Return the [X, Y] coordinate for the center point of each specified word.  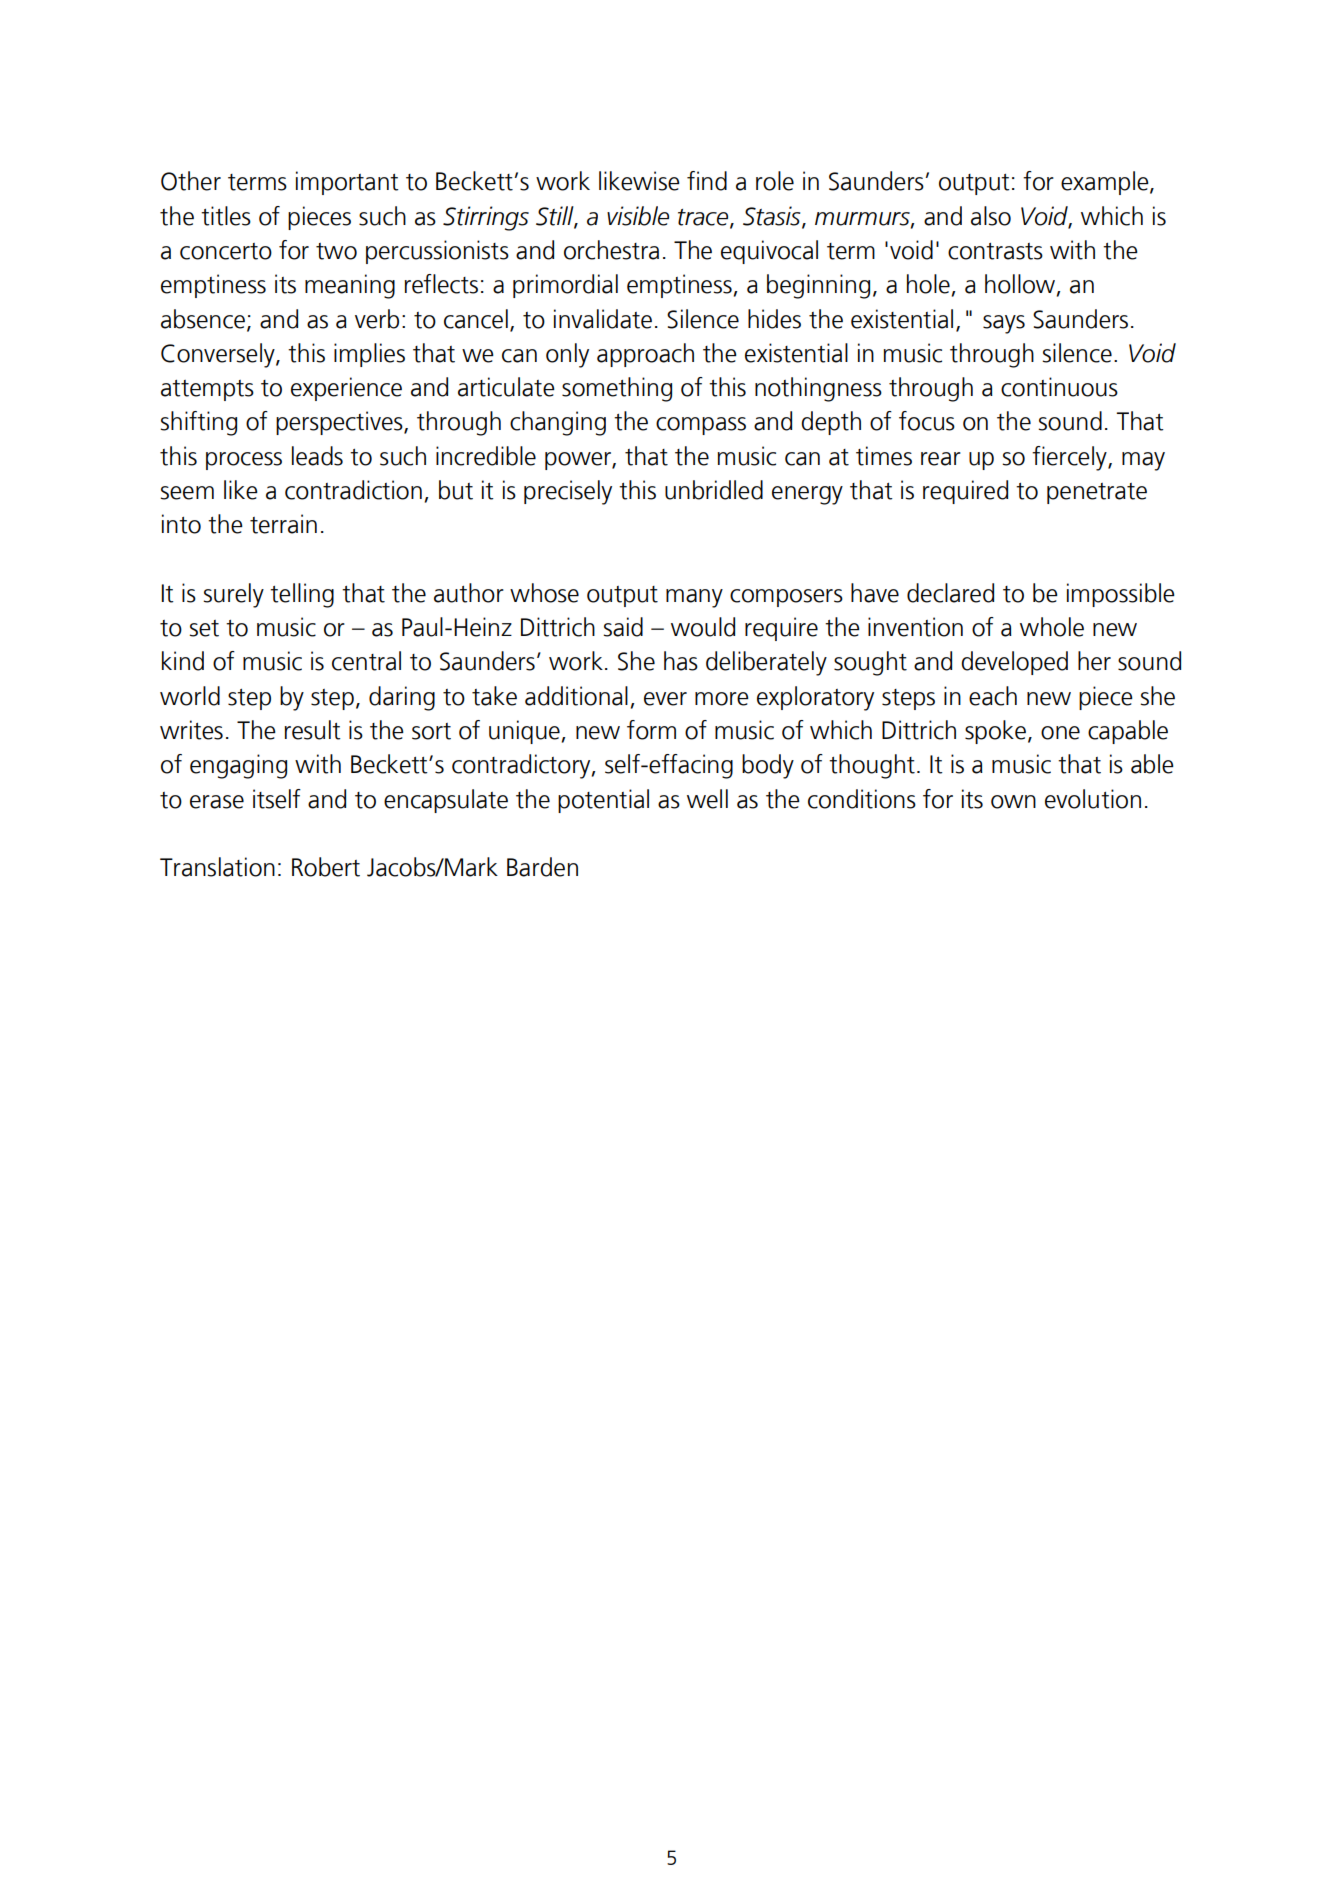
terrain [283, 524]
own [1013, 802]
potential [603, 801]
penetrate [1097, 493]
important [347, 183]
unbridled [714, 490]
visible [638, 216]
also [991, 216]
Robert [326, 867]
